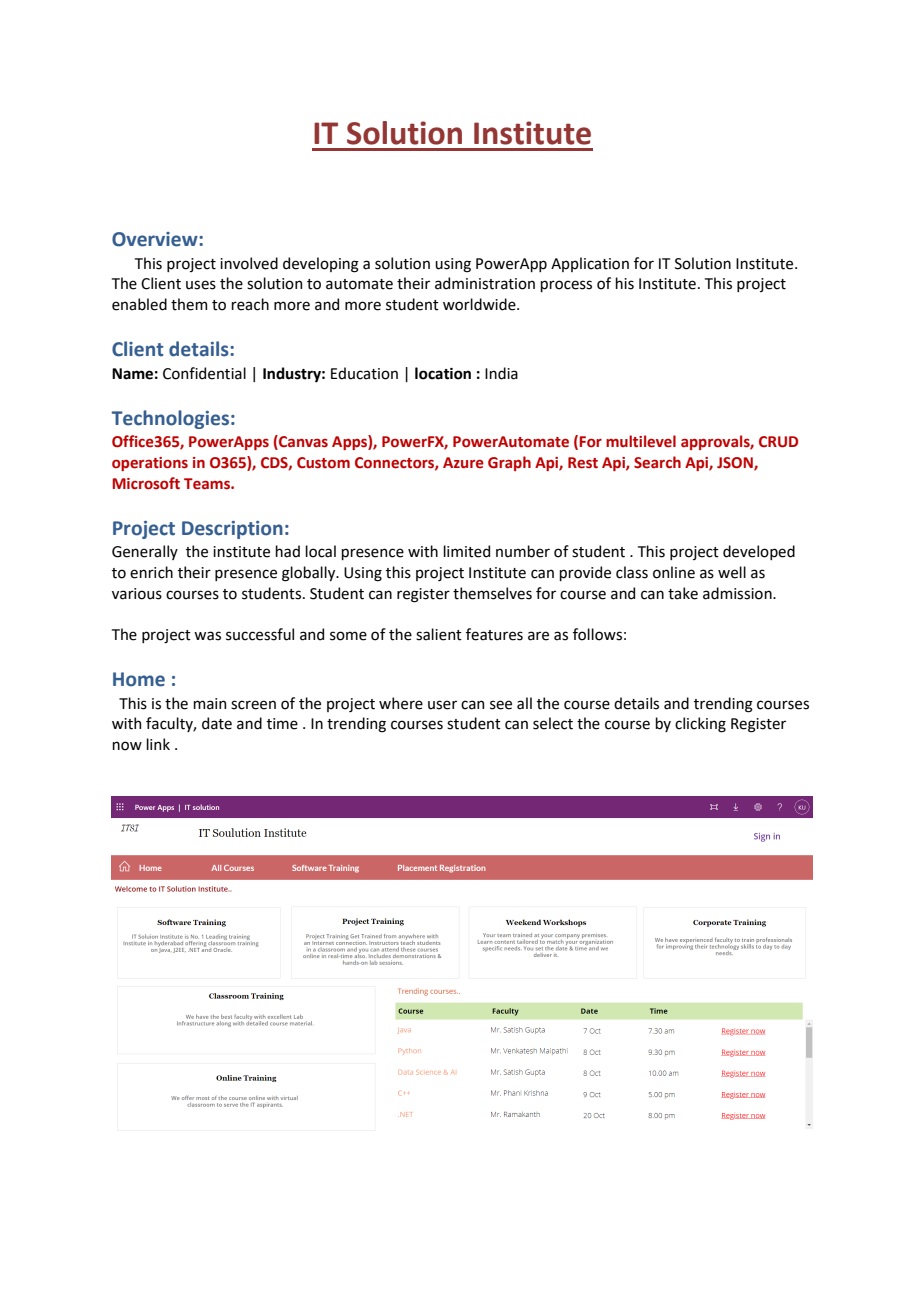  What do you see at coordinates (217, 723) in the screenshot?
I see `date` at bounding box center [217, 723].
